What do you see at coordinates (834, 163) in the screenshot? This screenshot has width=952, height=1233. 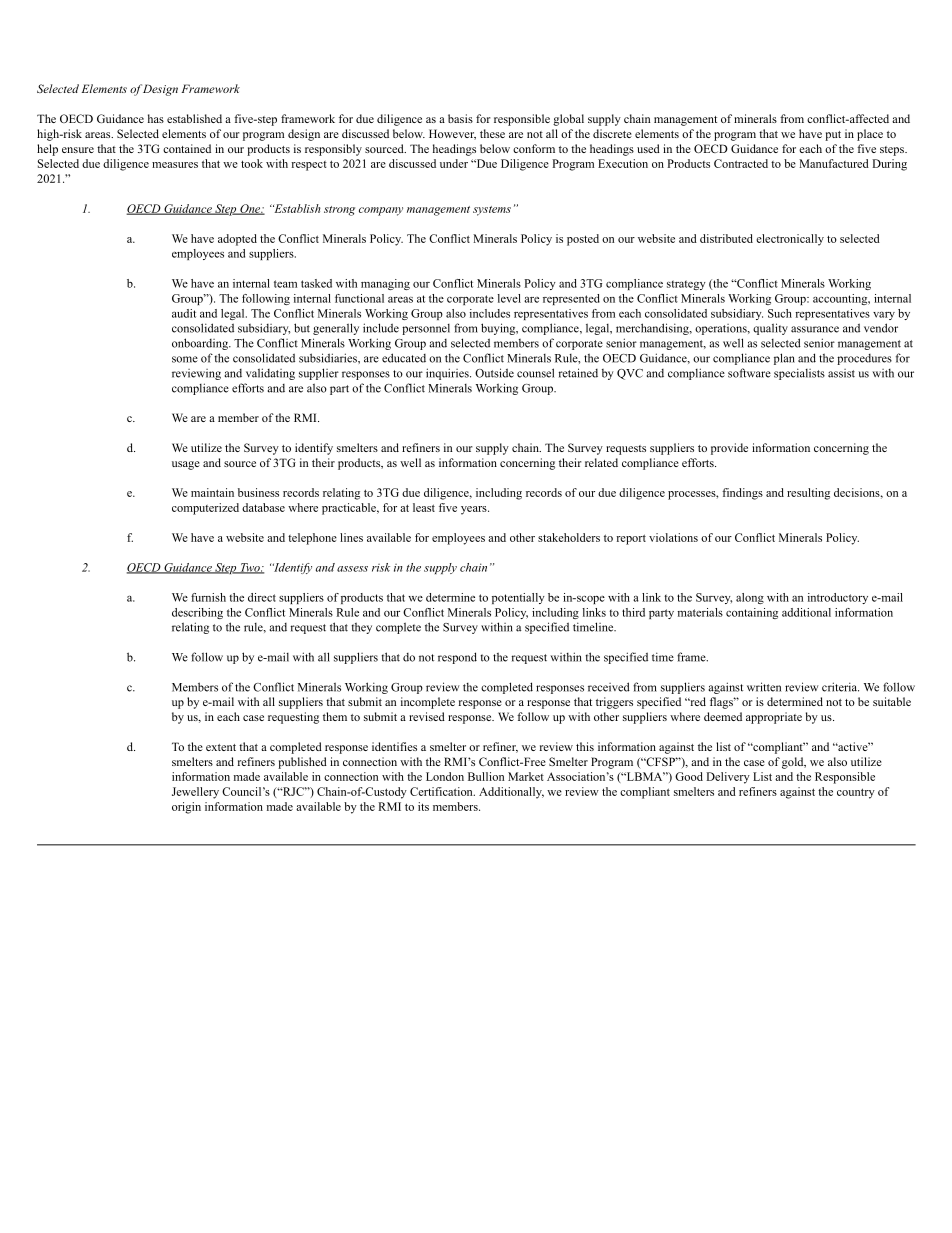 I see `Manufactured` at bounding box center [834, 163].
